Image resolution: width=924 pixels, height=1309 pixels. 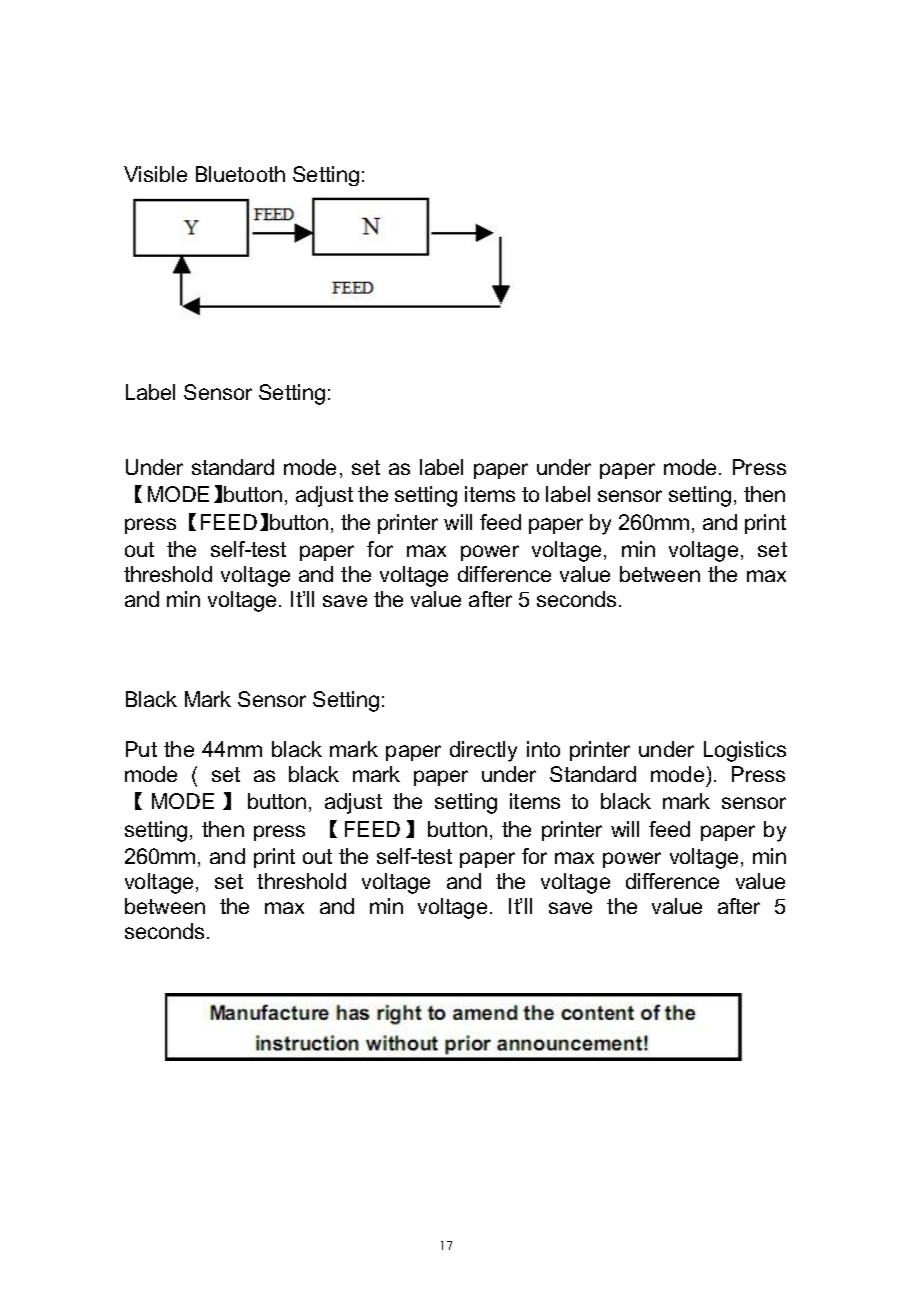 I want to click on directly, so click(x=483, y=751).
